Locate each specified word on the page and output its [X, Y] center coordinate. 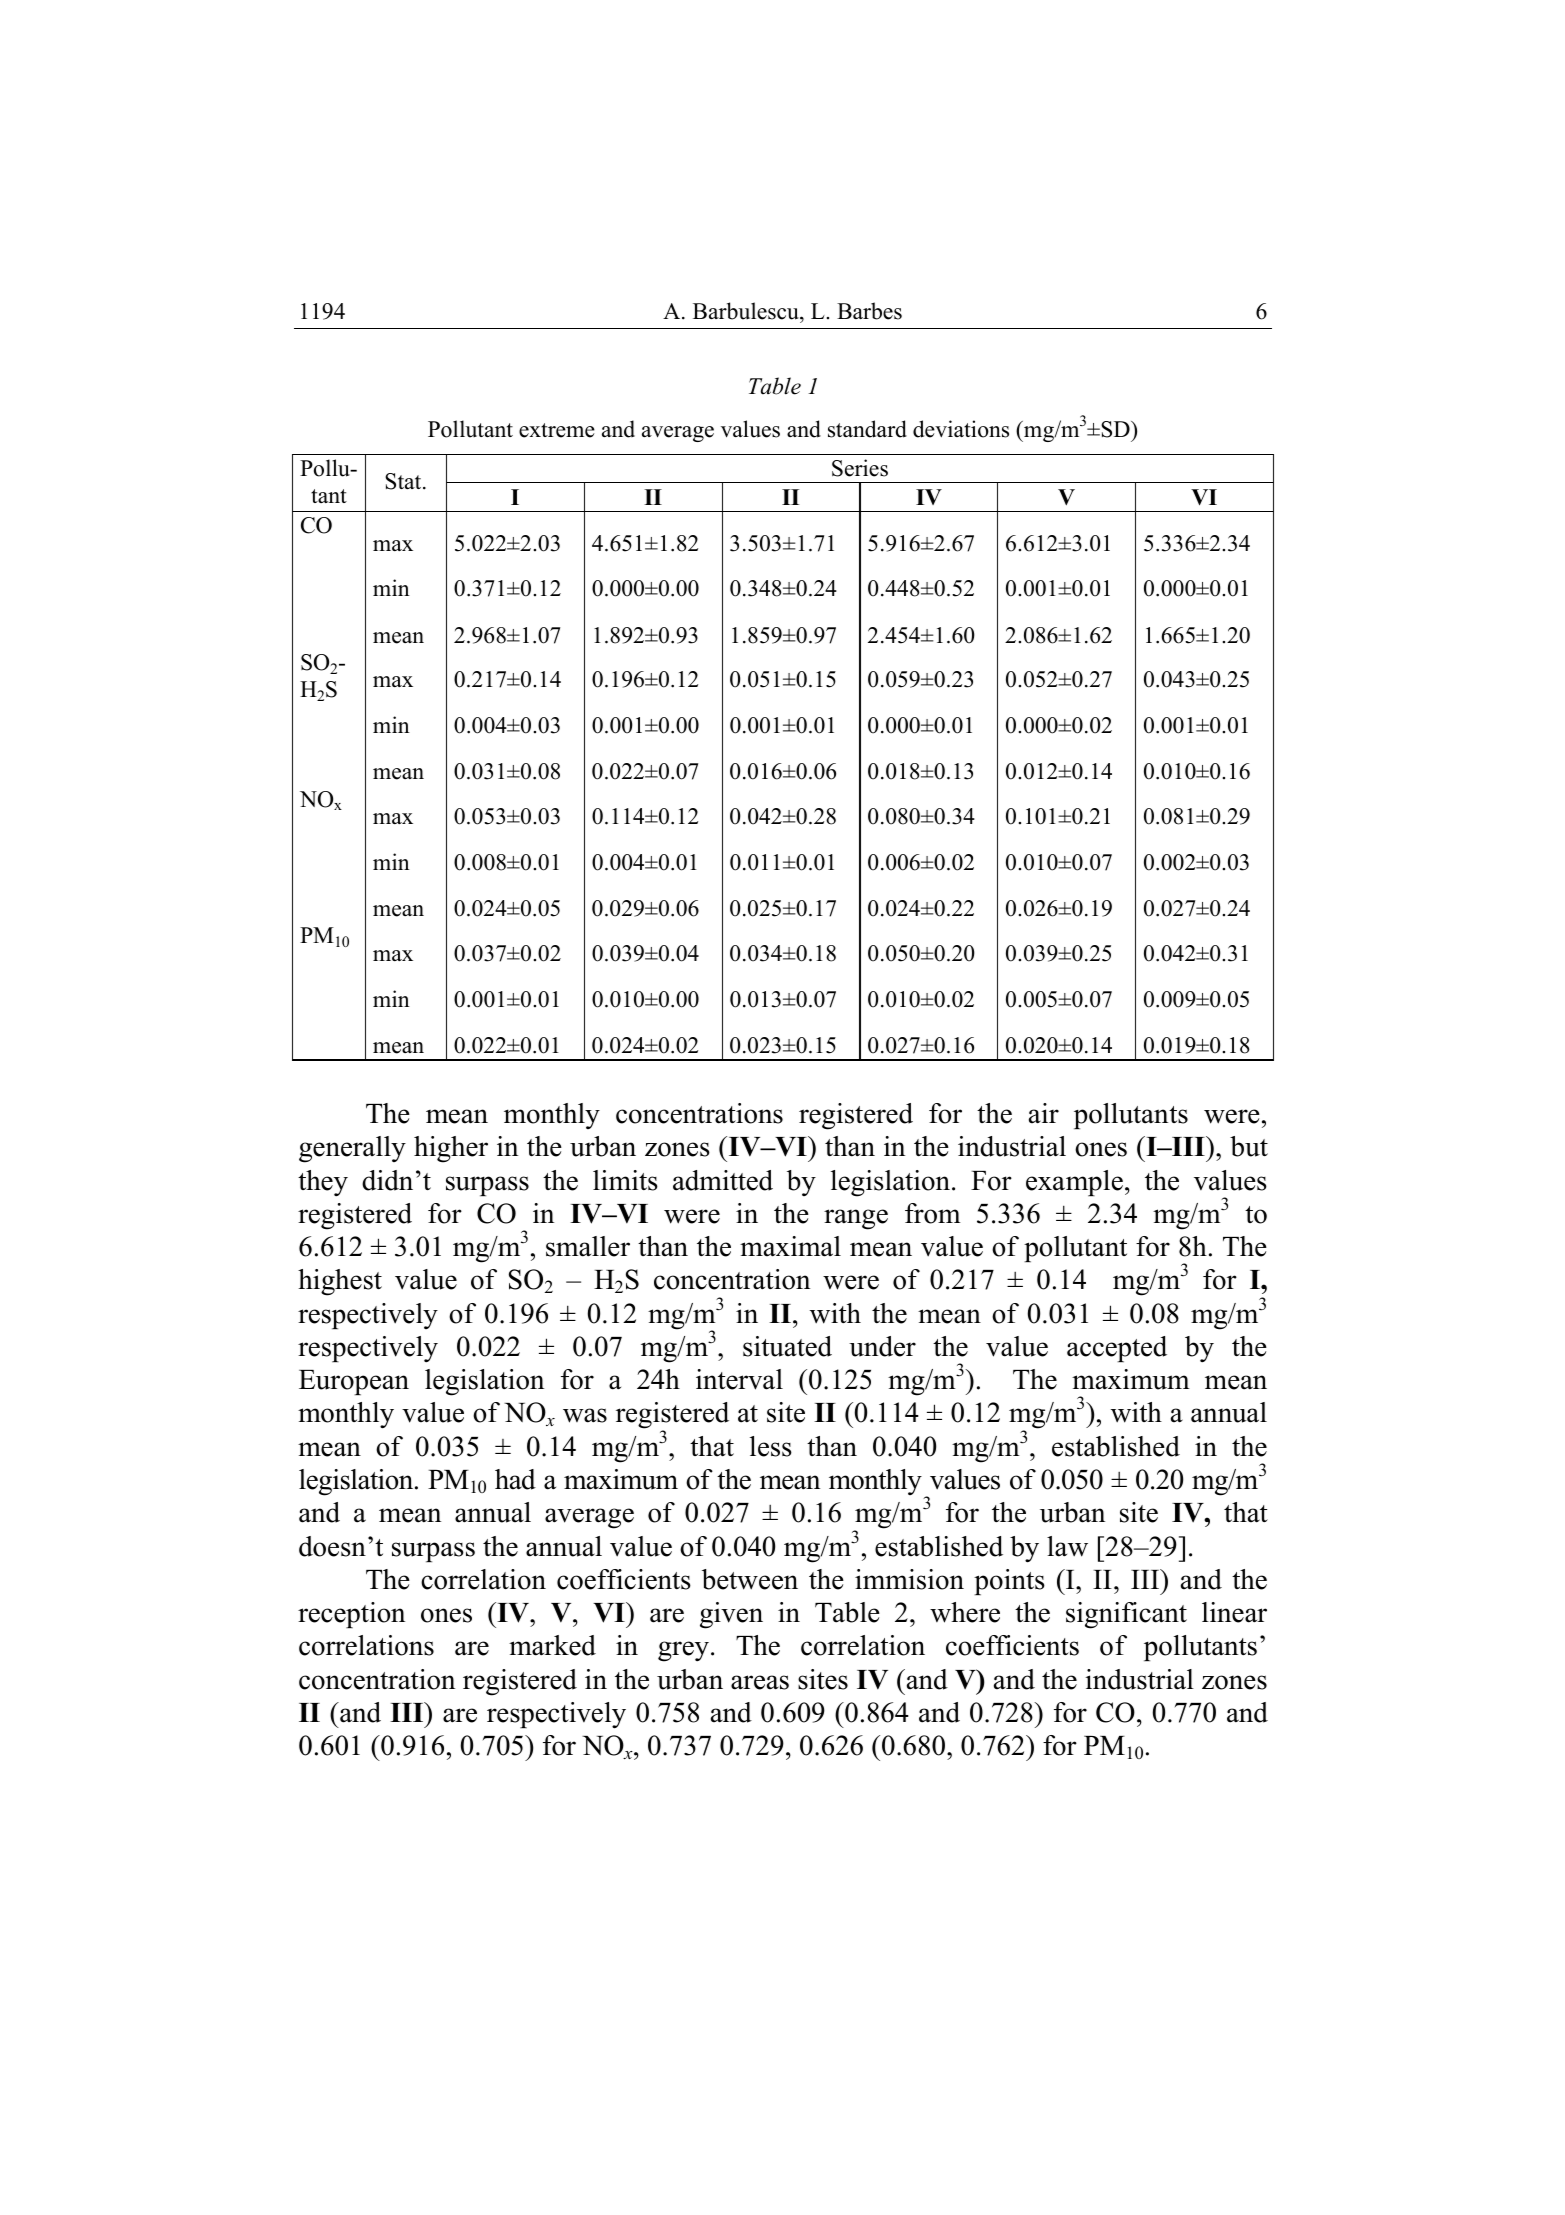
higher [451, 1149]
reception [351, 1615]
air [1044, 1113]
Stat [404, 481]
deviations [961, 429]
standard [867, 429]
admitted [723, 1180]
